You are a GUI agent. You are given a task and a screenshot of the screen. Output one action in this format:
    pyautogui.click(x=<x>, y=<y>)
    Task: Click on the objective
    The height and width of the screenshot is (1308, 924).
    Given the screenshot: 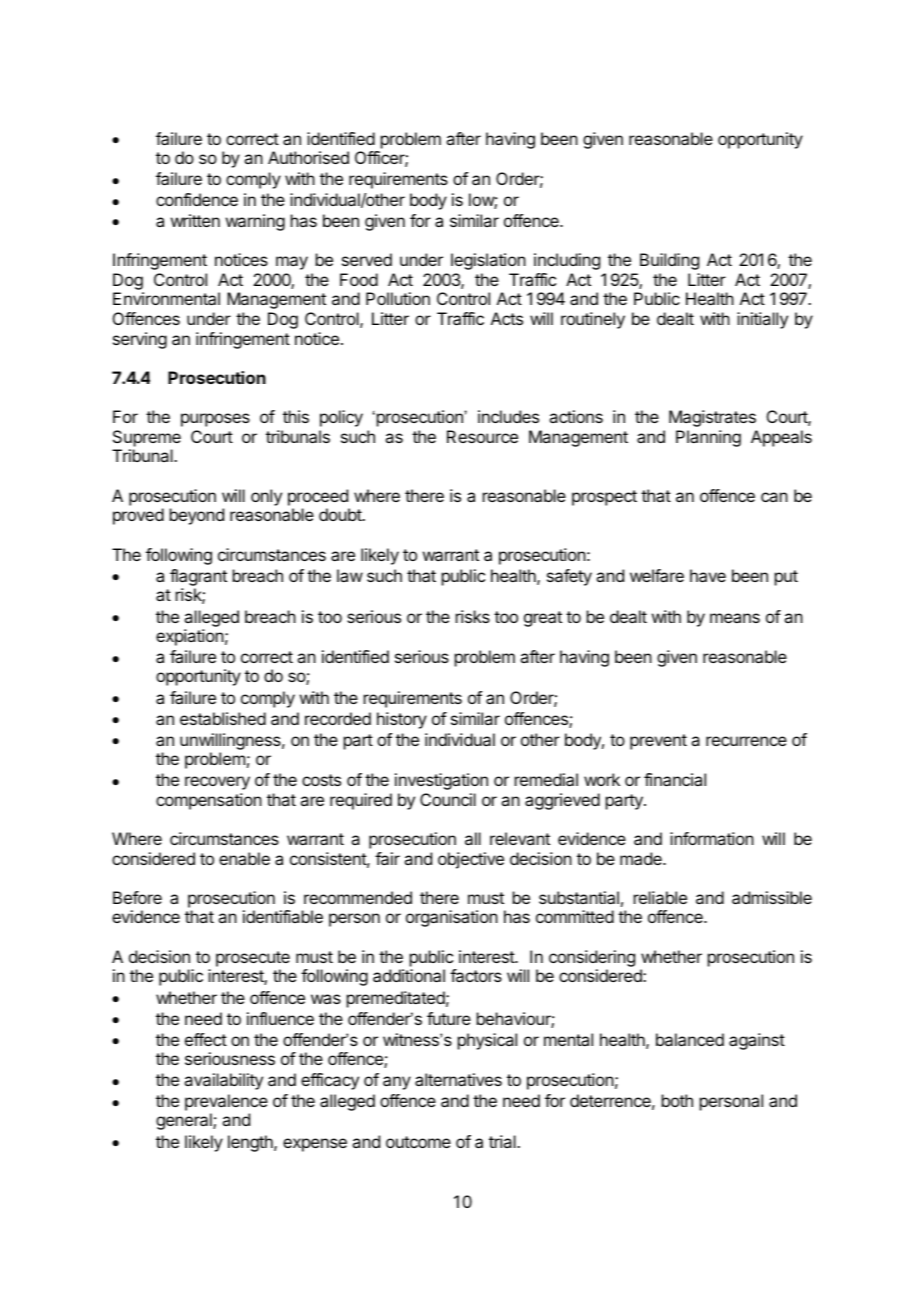 What is the action you would take?
    pyautogui.click(x=471, y=860)
